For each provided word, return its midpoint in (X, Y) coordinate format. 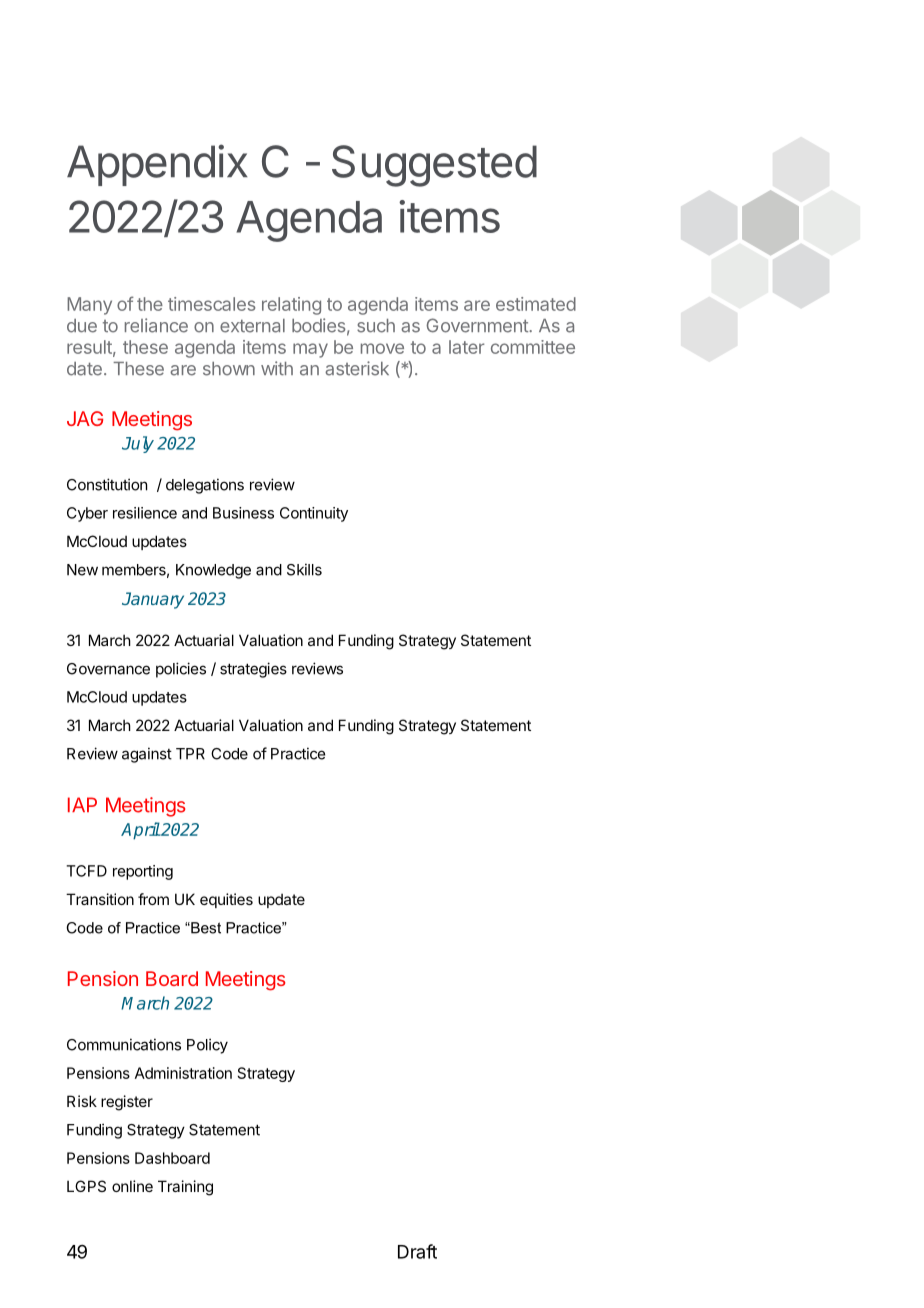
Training (185, 1188)
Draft (417, 1251)
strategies (253, 670)
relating (291, 306)
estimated (536, 304)
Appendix (157, 165)
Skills (304, 569)
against (147, 755)
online (132, 1186)
